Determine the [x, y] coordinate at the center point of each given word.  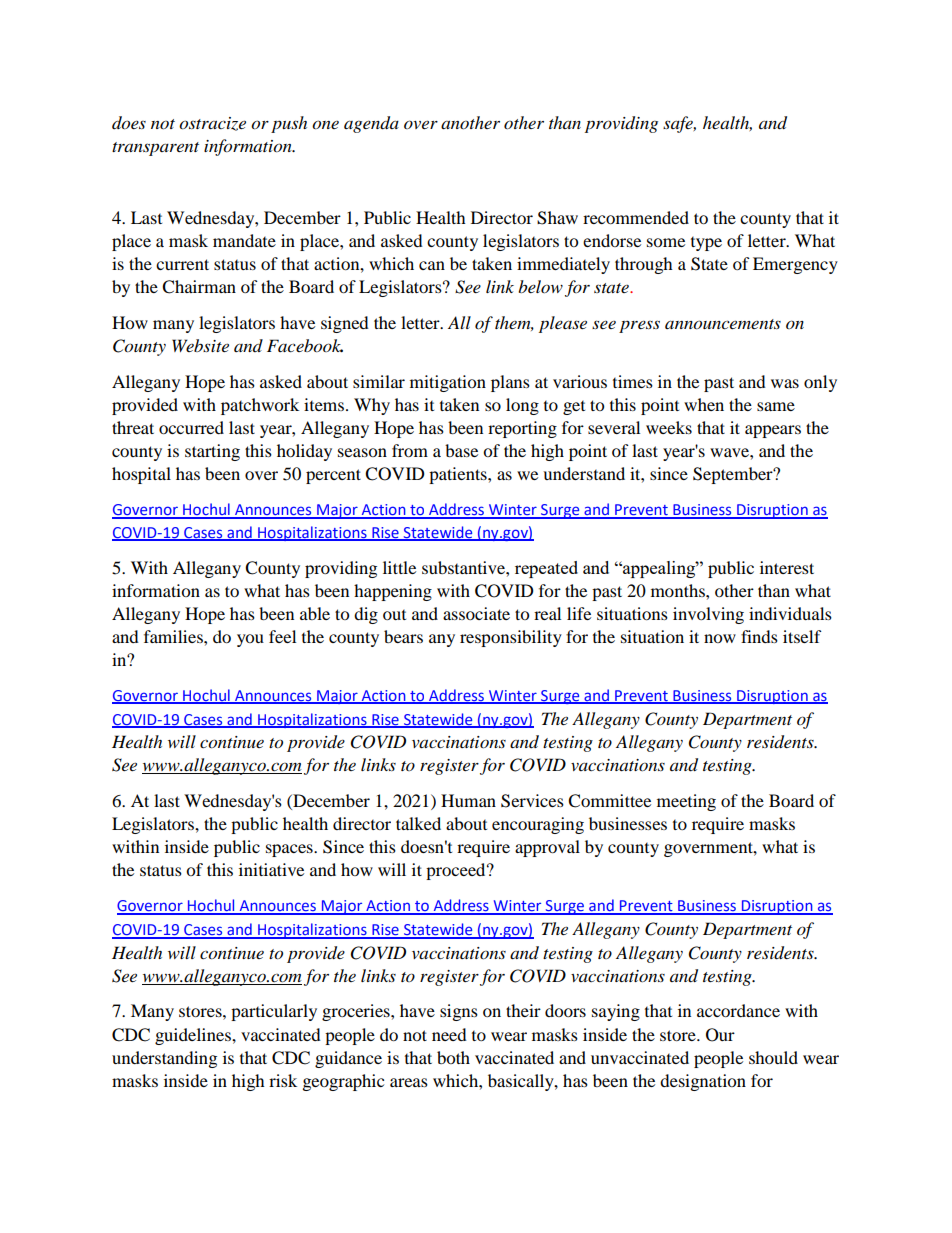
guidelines [194, 1036]
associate [476, 613]
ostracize [212, 124]
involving [708, 615]
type [706, 244]
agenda [371, 124]
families [174, 636]
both [453, 1057]
